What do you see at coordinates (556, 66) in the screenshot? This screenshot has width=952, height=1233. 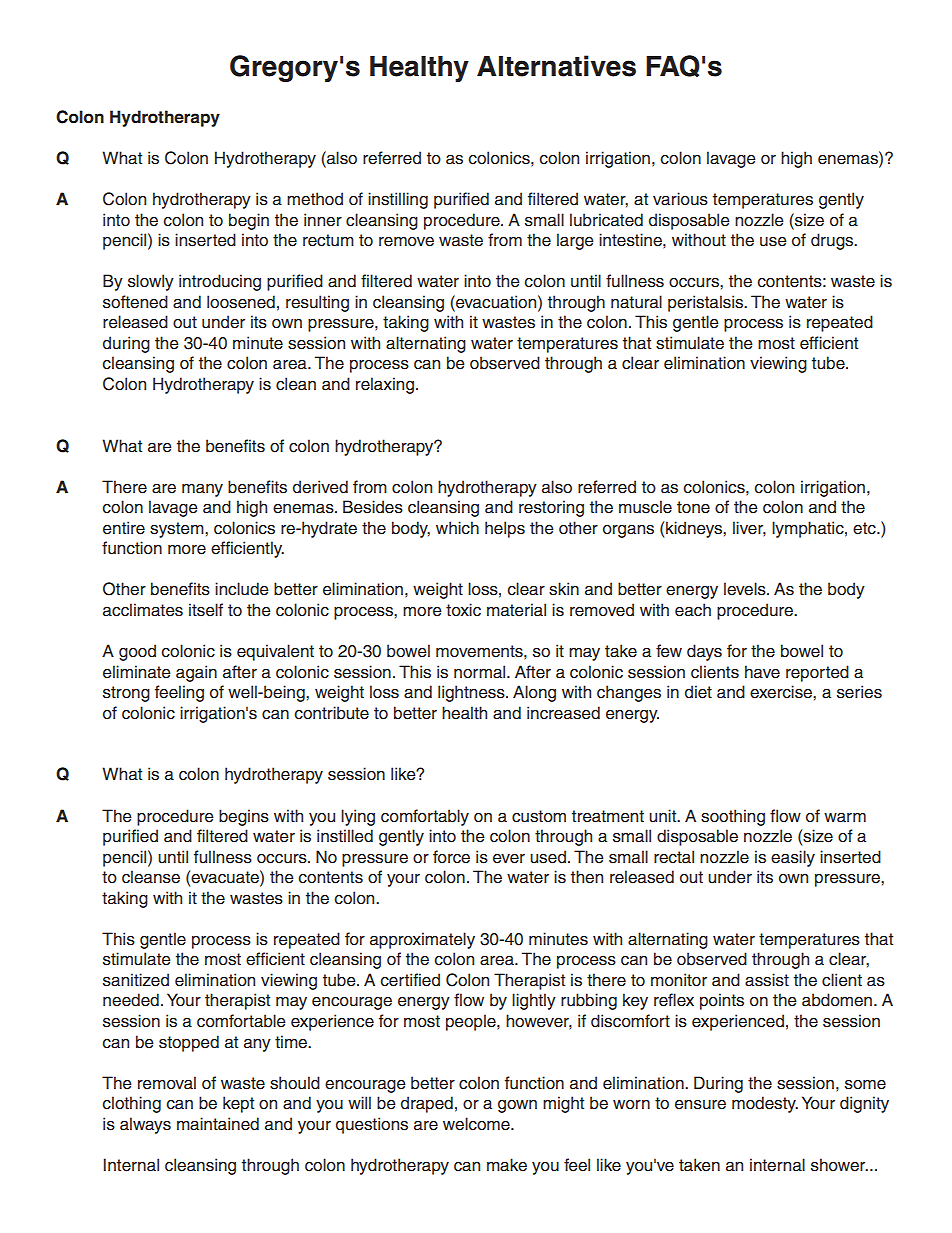 I see `Alternatives` at bounding box center [556, 66].
